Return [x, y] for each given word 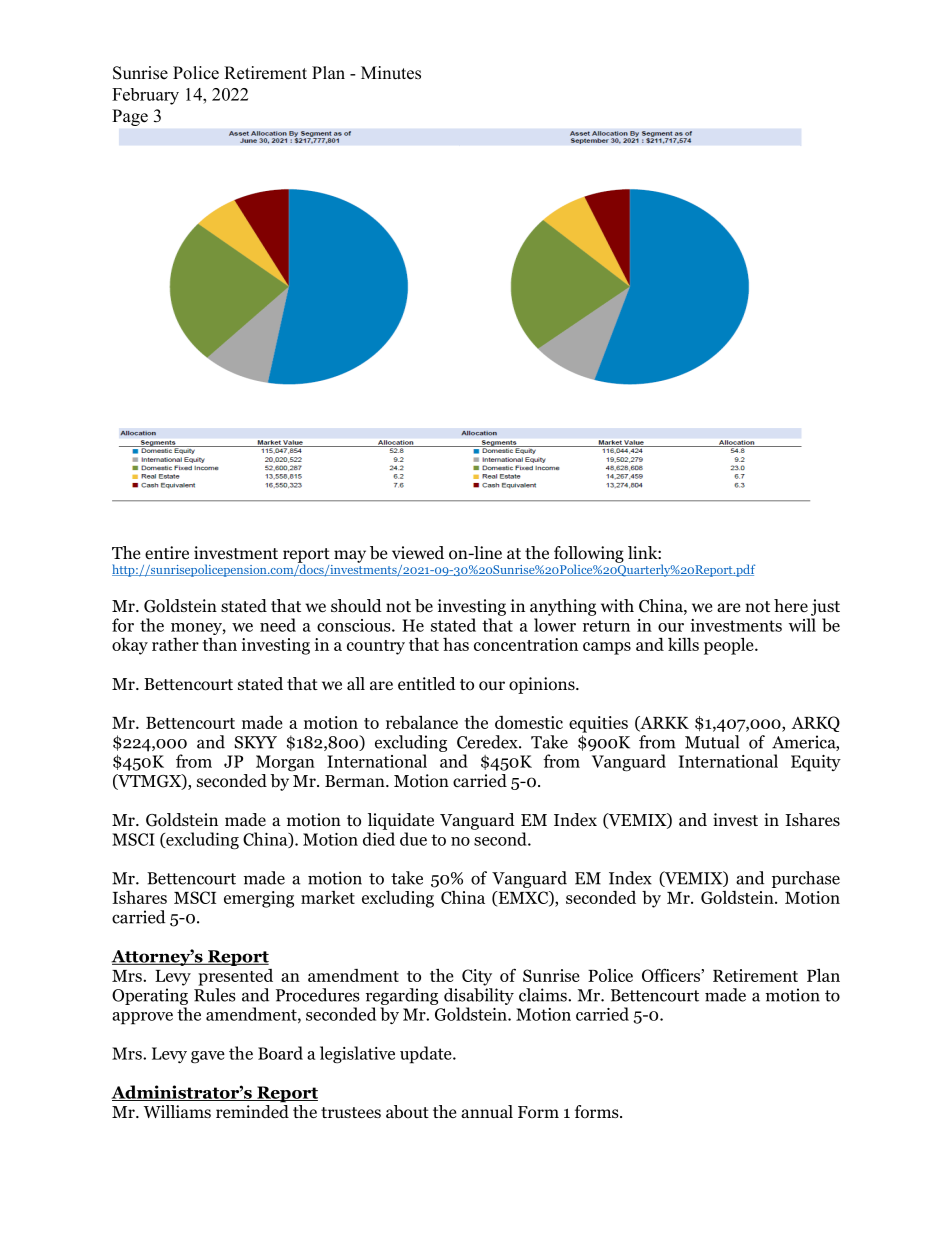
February [145, 96]
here [791, 605]
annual [487, 1111]
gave [208, 1057]
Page [130, 117]
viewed [418, 553]
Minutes [391, 73]
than [220, 644]
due [413, 839]
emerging [259, 899]
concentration [526, 644]
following [589, 555]
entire [167, 553]
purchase [806, 879]
